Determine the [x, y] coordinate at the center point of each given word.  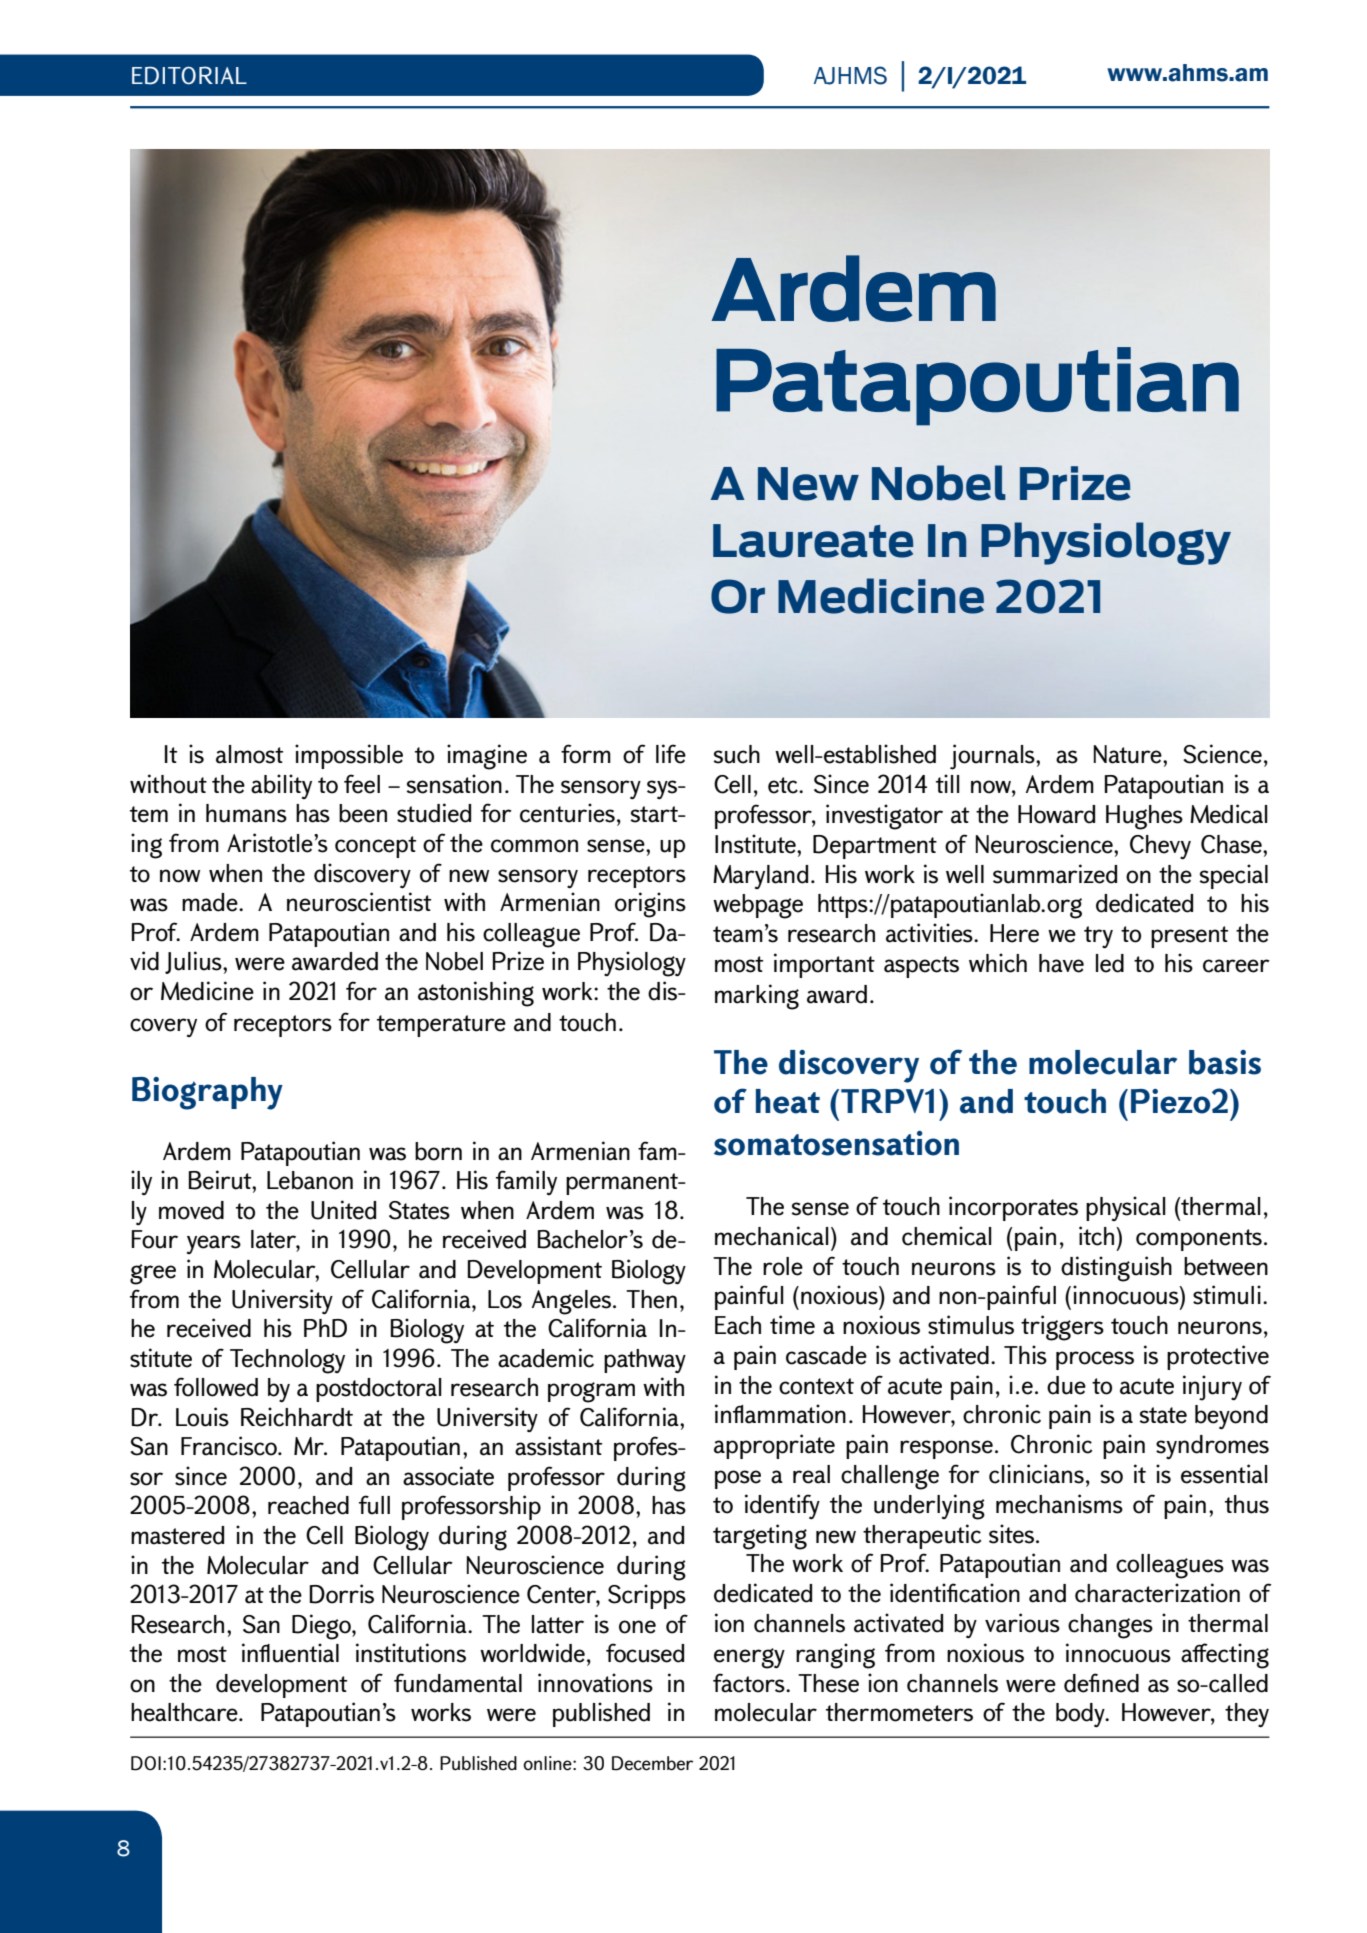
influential [290, 1653]
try [1098, 937]
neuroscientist [359, 902]
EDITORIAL [189, 75]
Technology [287, 1361]
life [671, 754]
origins [650, 905]
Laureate [813, 541]
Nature [1129, 754]
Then [651, 1299]
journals [993, 757]
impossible [349, 756]
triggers [1062, 1328]
